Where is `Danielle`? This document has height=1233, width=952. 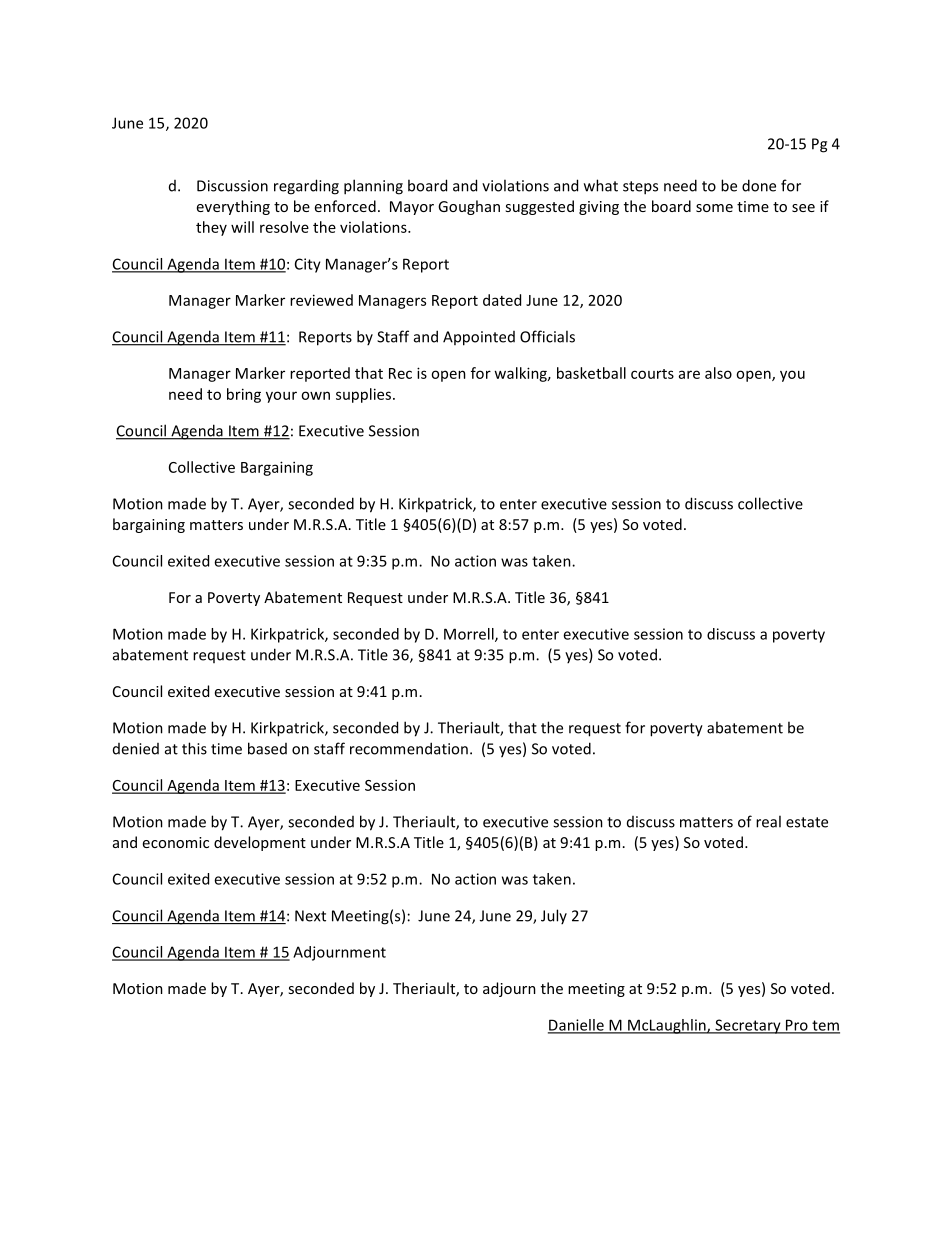 Danielle is located at coordinates (577, 1026).
